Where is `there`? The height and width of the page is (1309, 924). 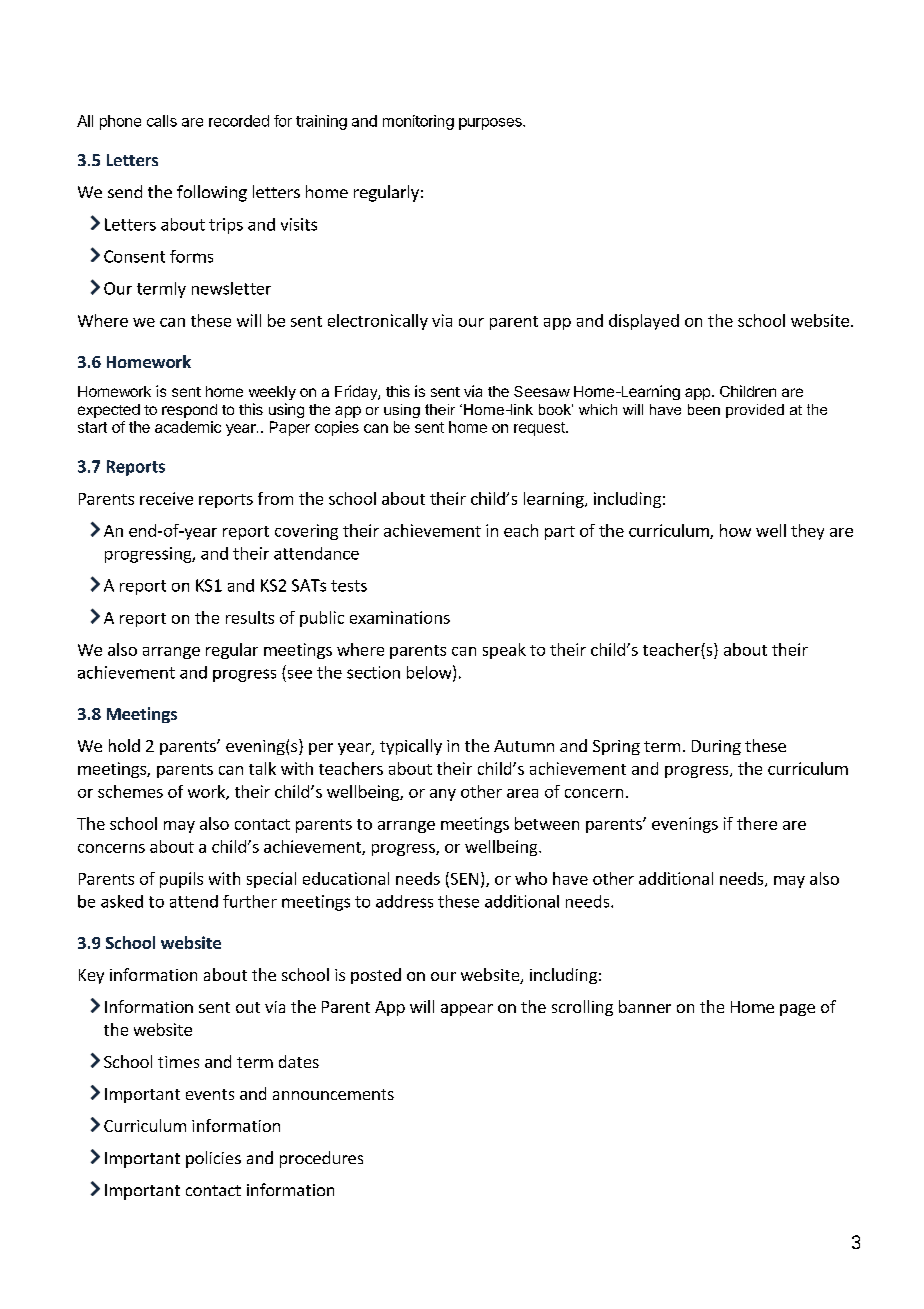
there is located at coordinates (757, 823).
